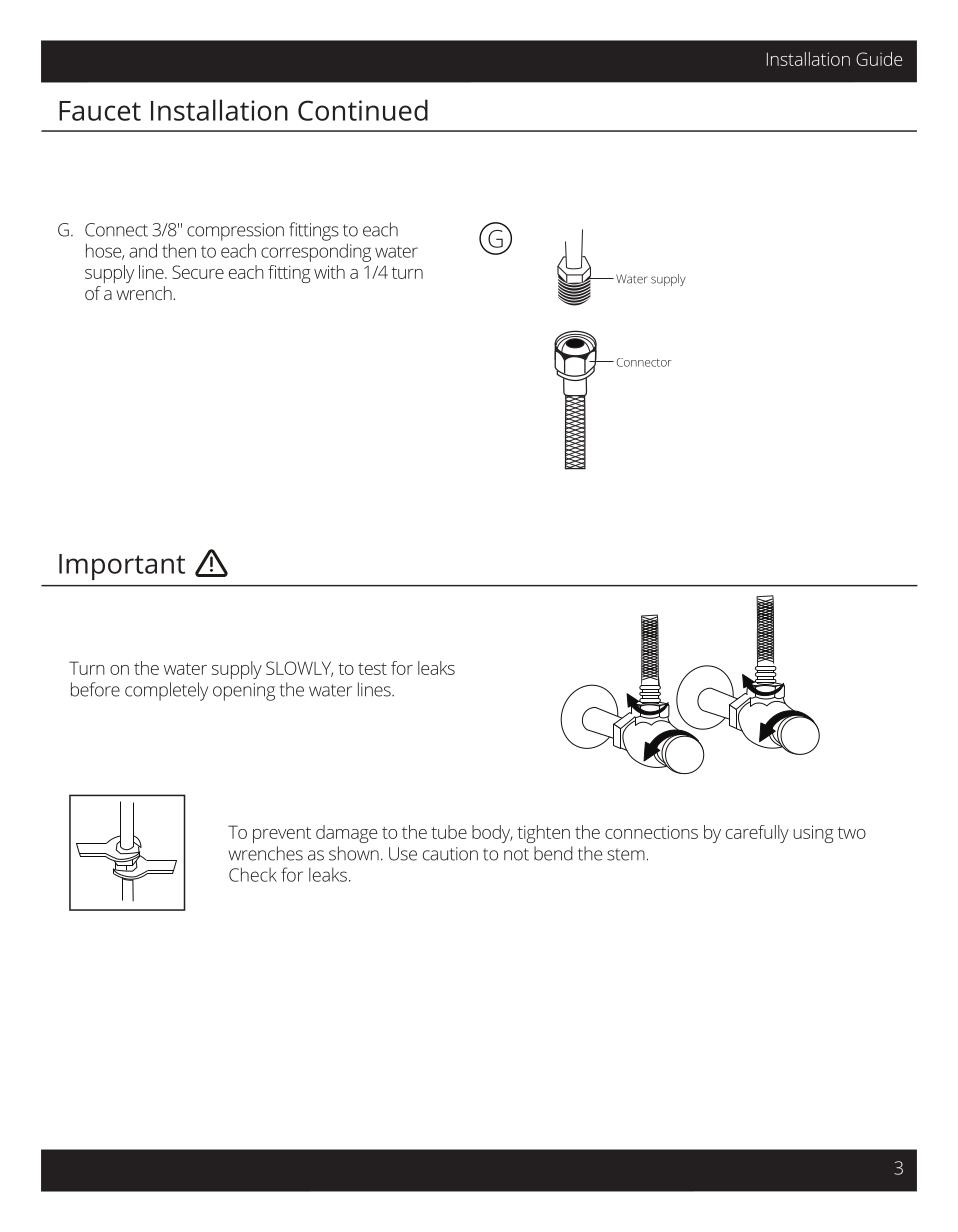 This screenshot has width=958, height=1232. What do you see at coordinates (329, 272) in the screenshot?
I see `with` at bounding box center [329, 272].
